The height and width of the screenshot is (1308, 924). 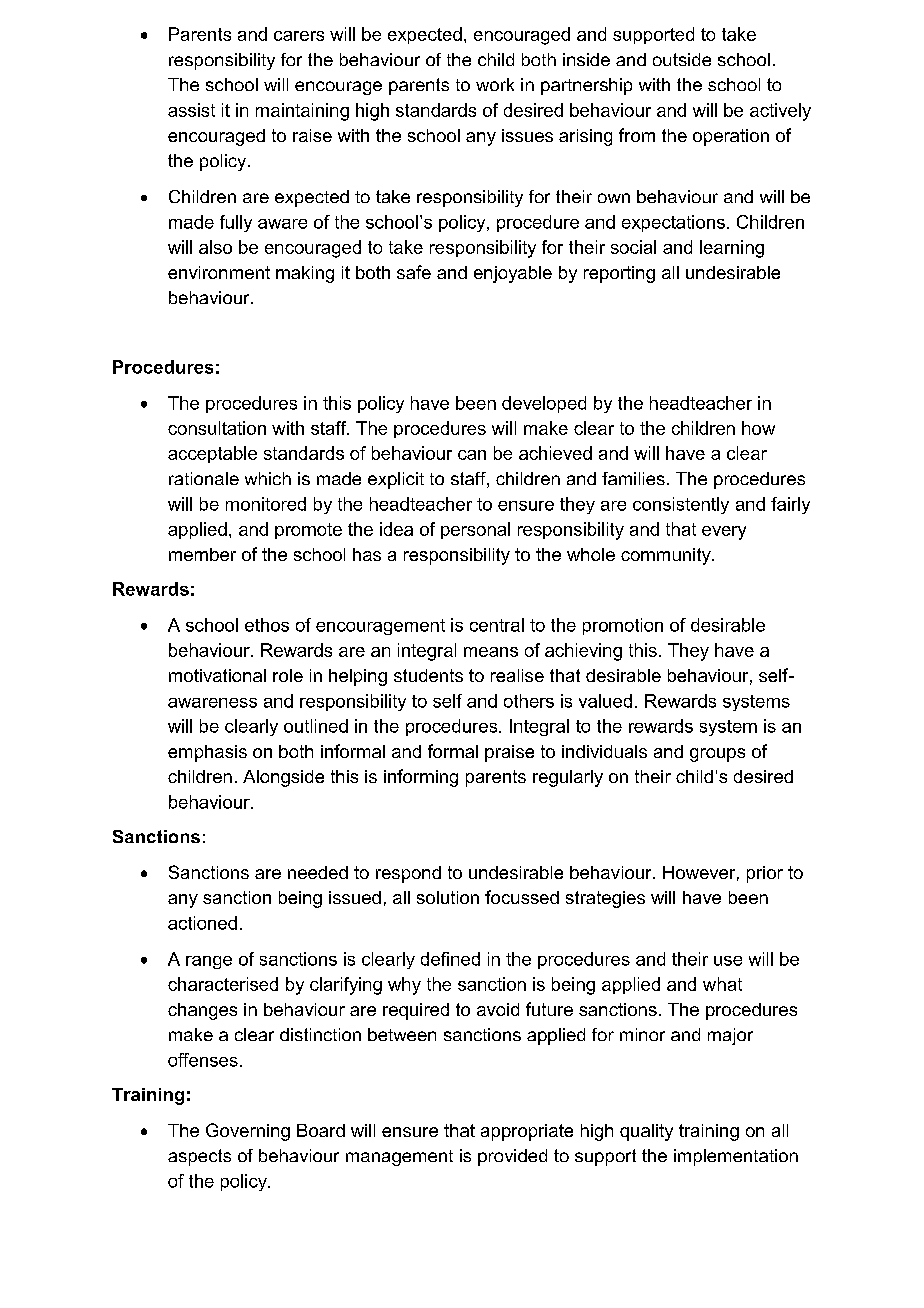 What do you see at coordinates (288, 675) in the screenshot?
I see `role` at bounding box center [288, 675].
